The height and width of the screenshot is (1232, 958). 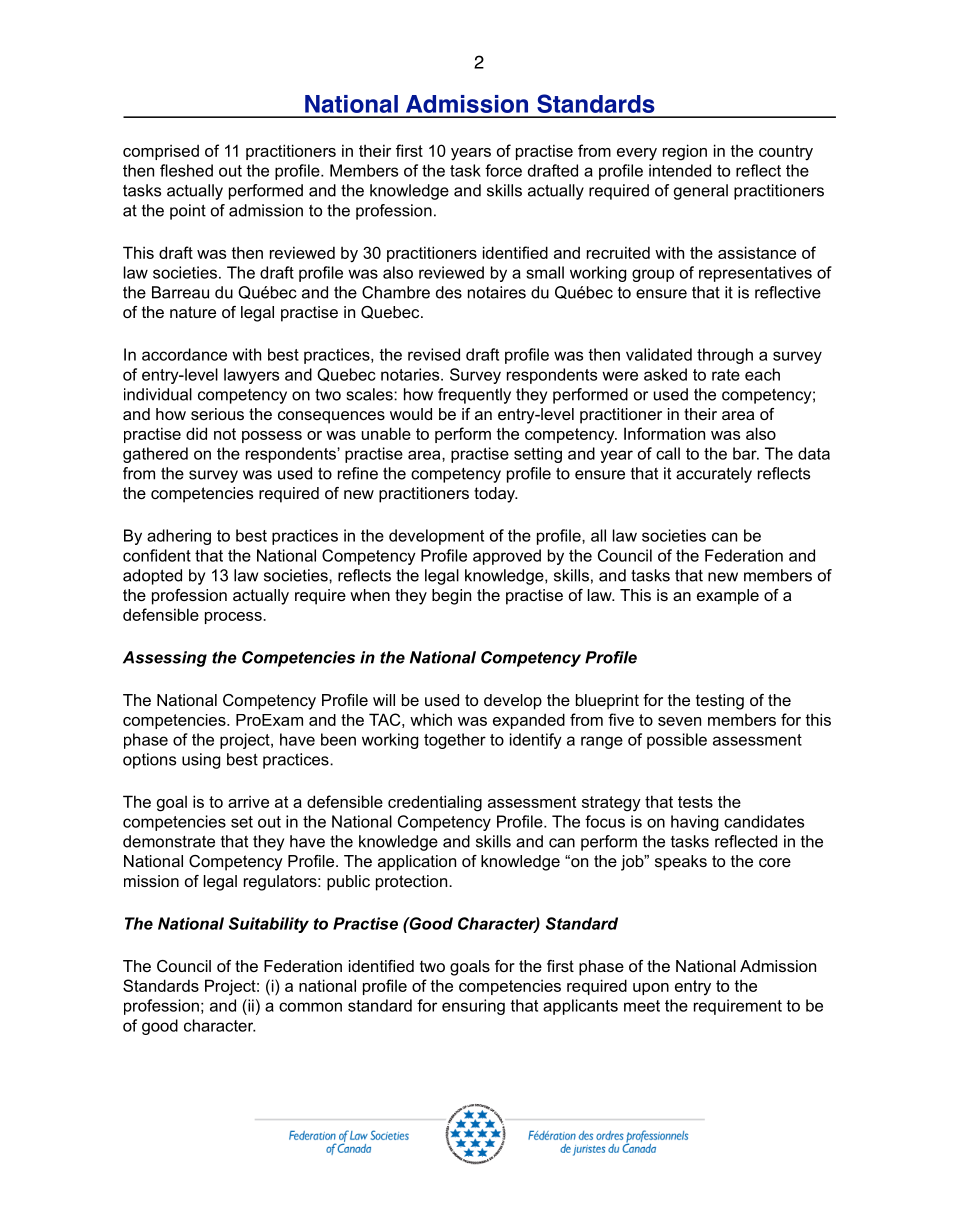 I want to click on example, so click(x=728, y=597).
